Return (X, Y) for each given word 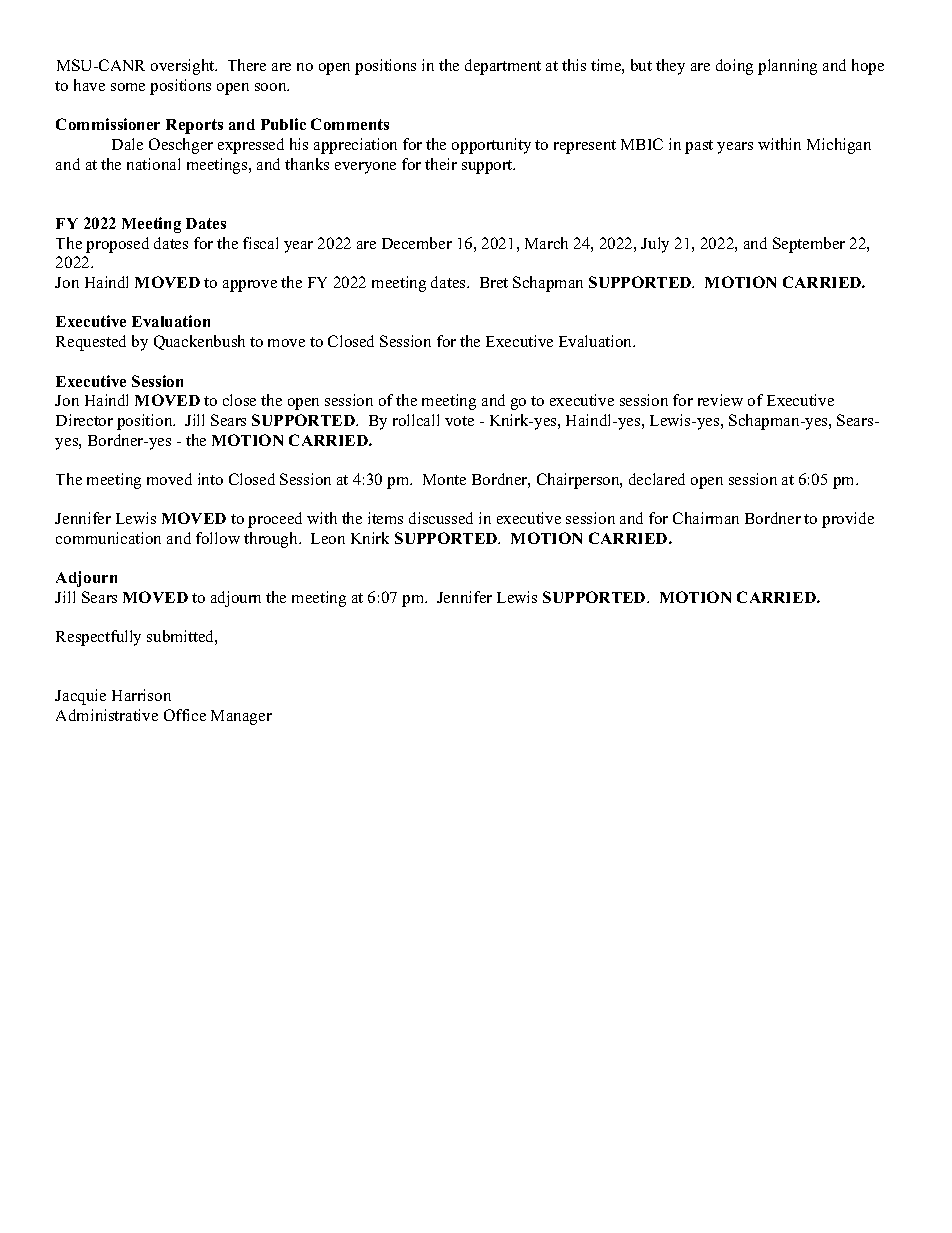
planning (787, 67)
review (720, 400)
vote (459, 421)
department (503, 67)
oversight (184, 67)
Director (84, 420)
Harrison (141, 695)
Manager (241, 717)
